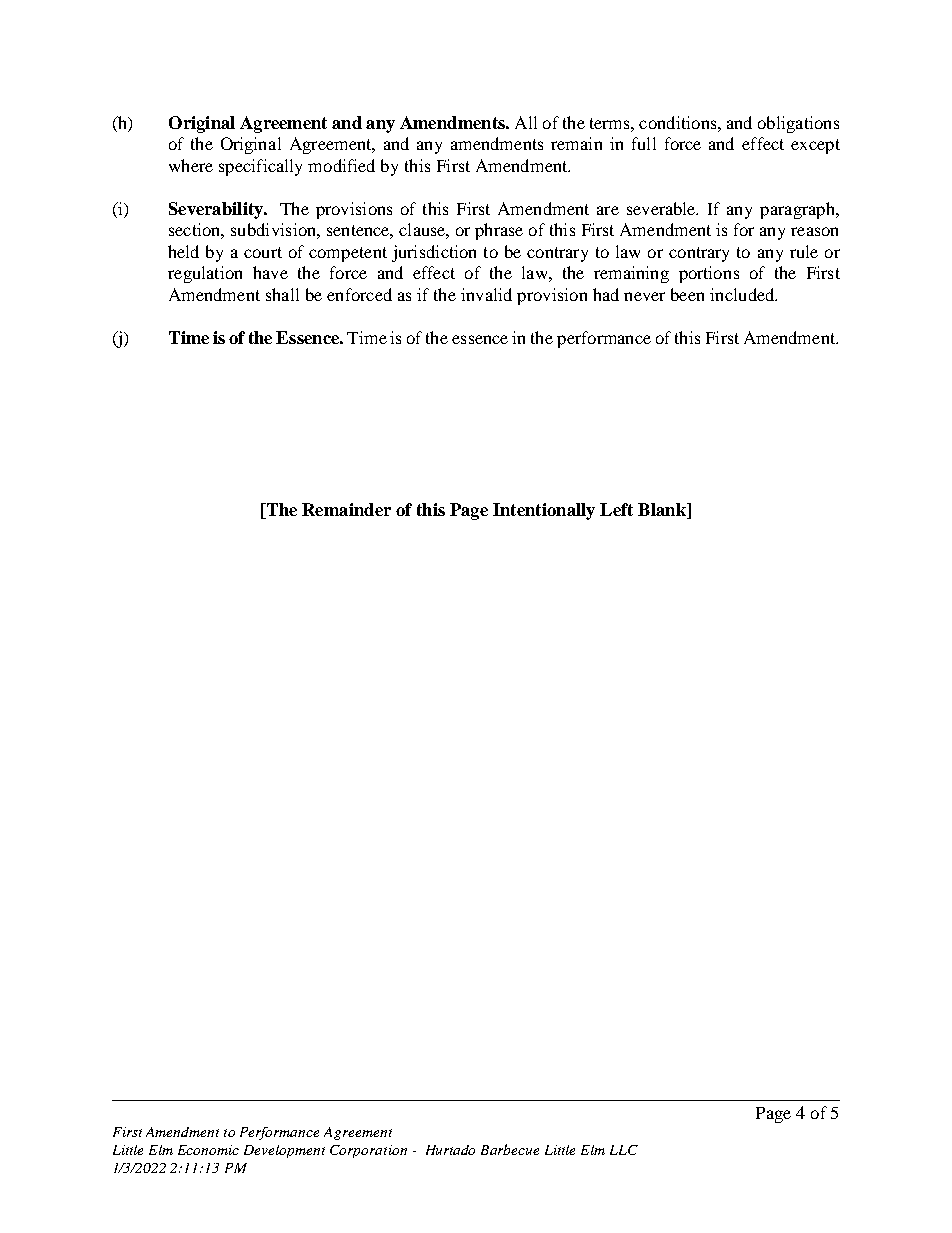 The image size is (952, 1233). What do you see at coordinates (616, 509) in the screenshot?
I see `Left` at bounding box center [616, 509].
